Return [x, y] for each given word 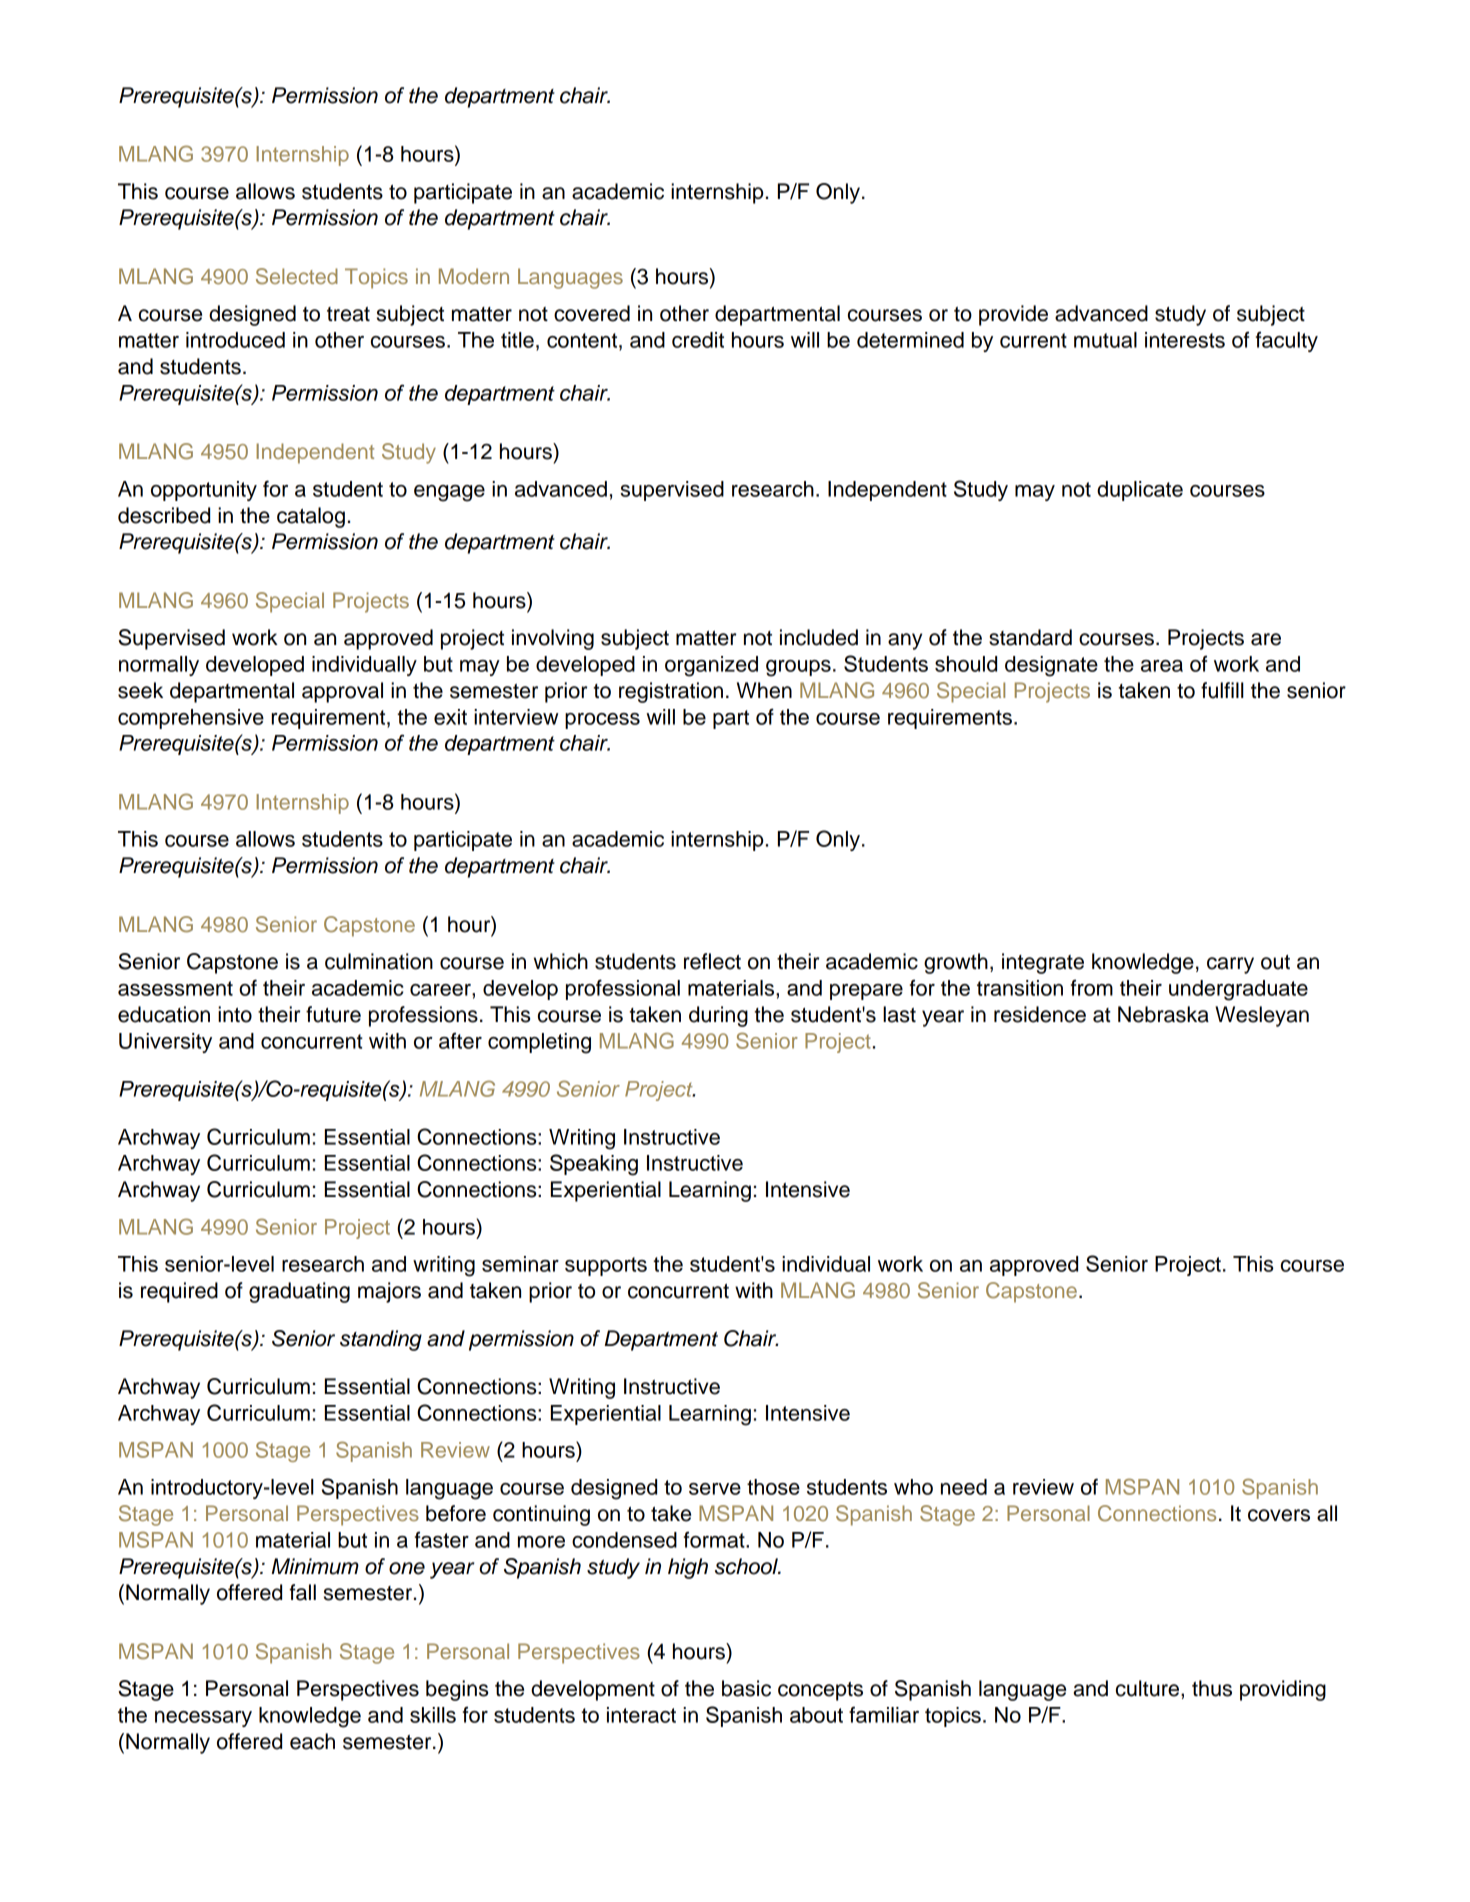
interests [1185, 340]
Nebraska [1163, 1014]
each [312, 1741]
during [718, 1016]
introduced [235, 340]
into [235, 1014]
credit [698, 340]
